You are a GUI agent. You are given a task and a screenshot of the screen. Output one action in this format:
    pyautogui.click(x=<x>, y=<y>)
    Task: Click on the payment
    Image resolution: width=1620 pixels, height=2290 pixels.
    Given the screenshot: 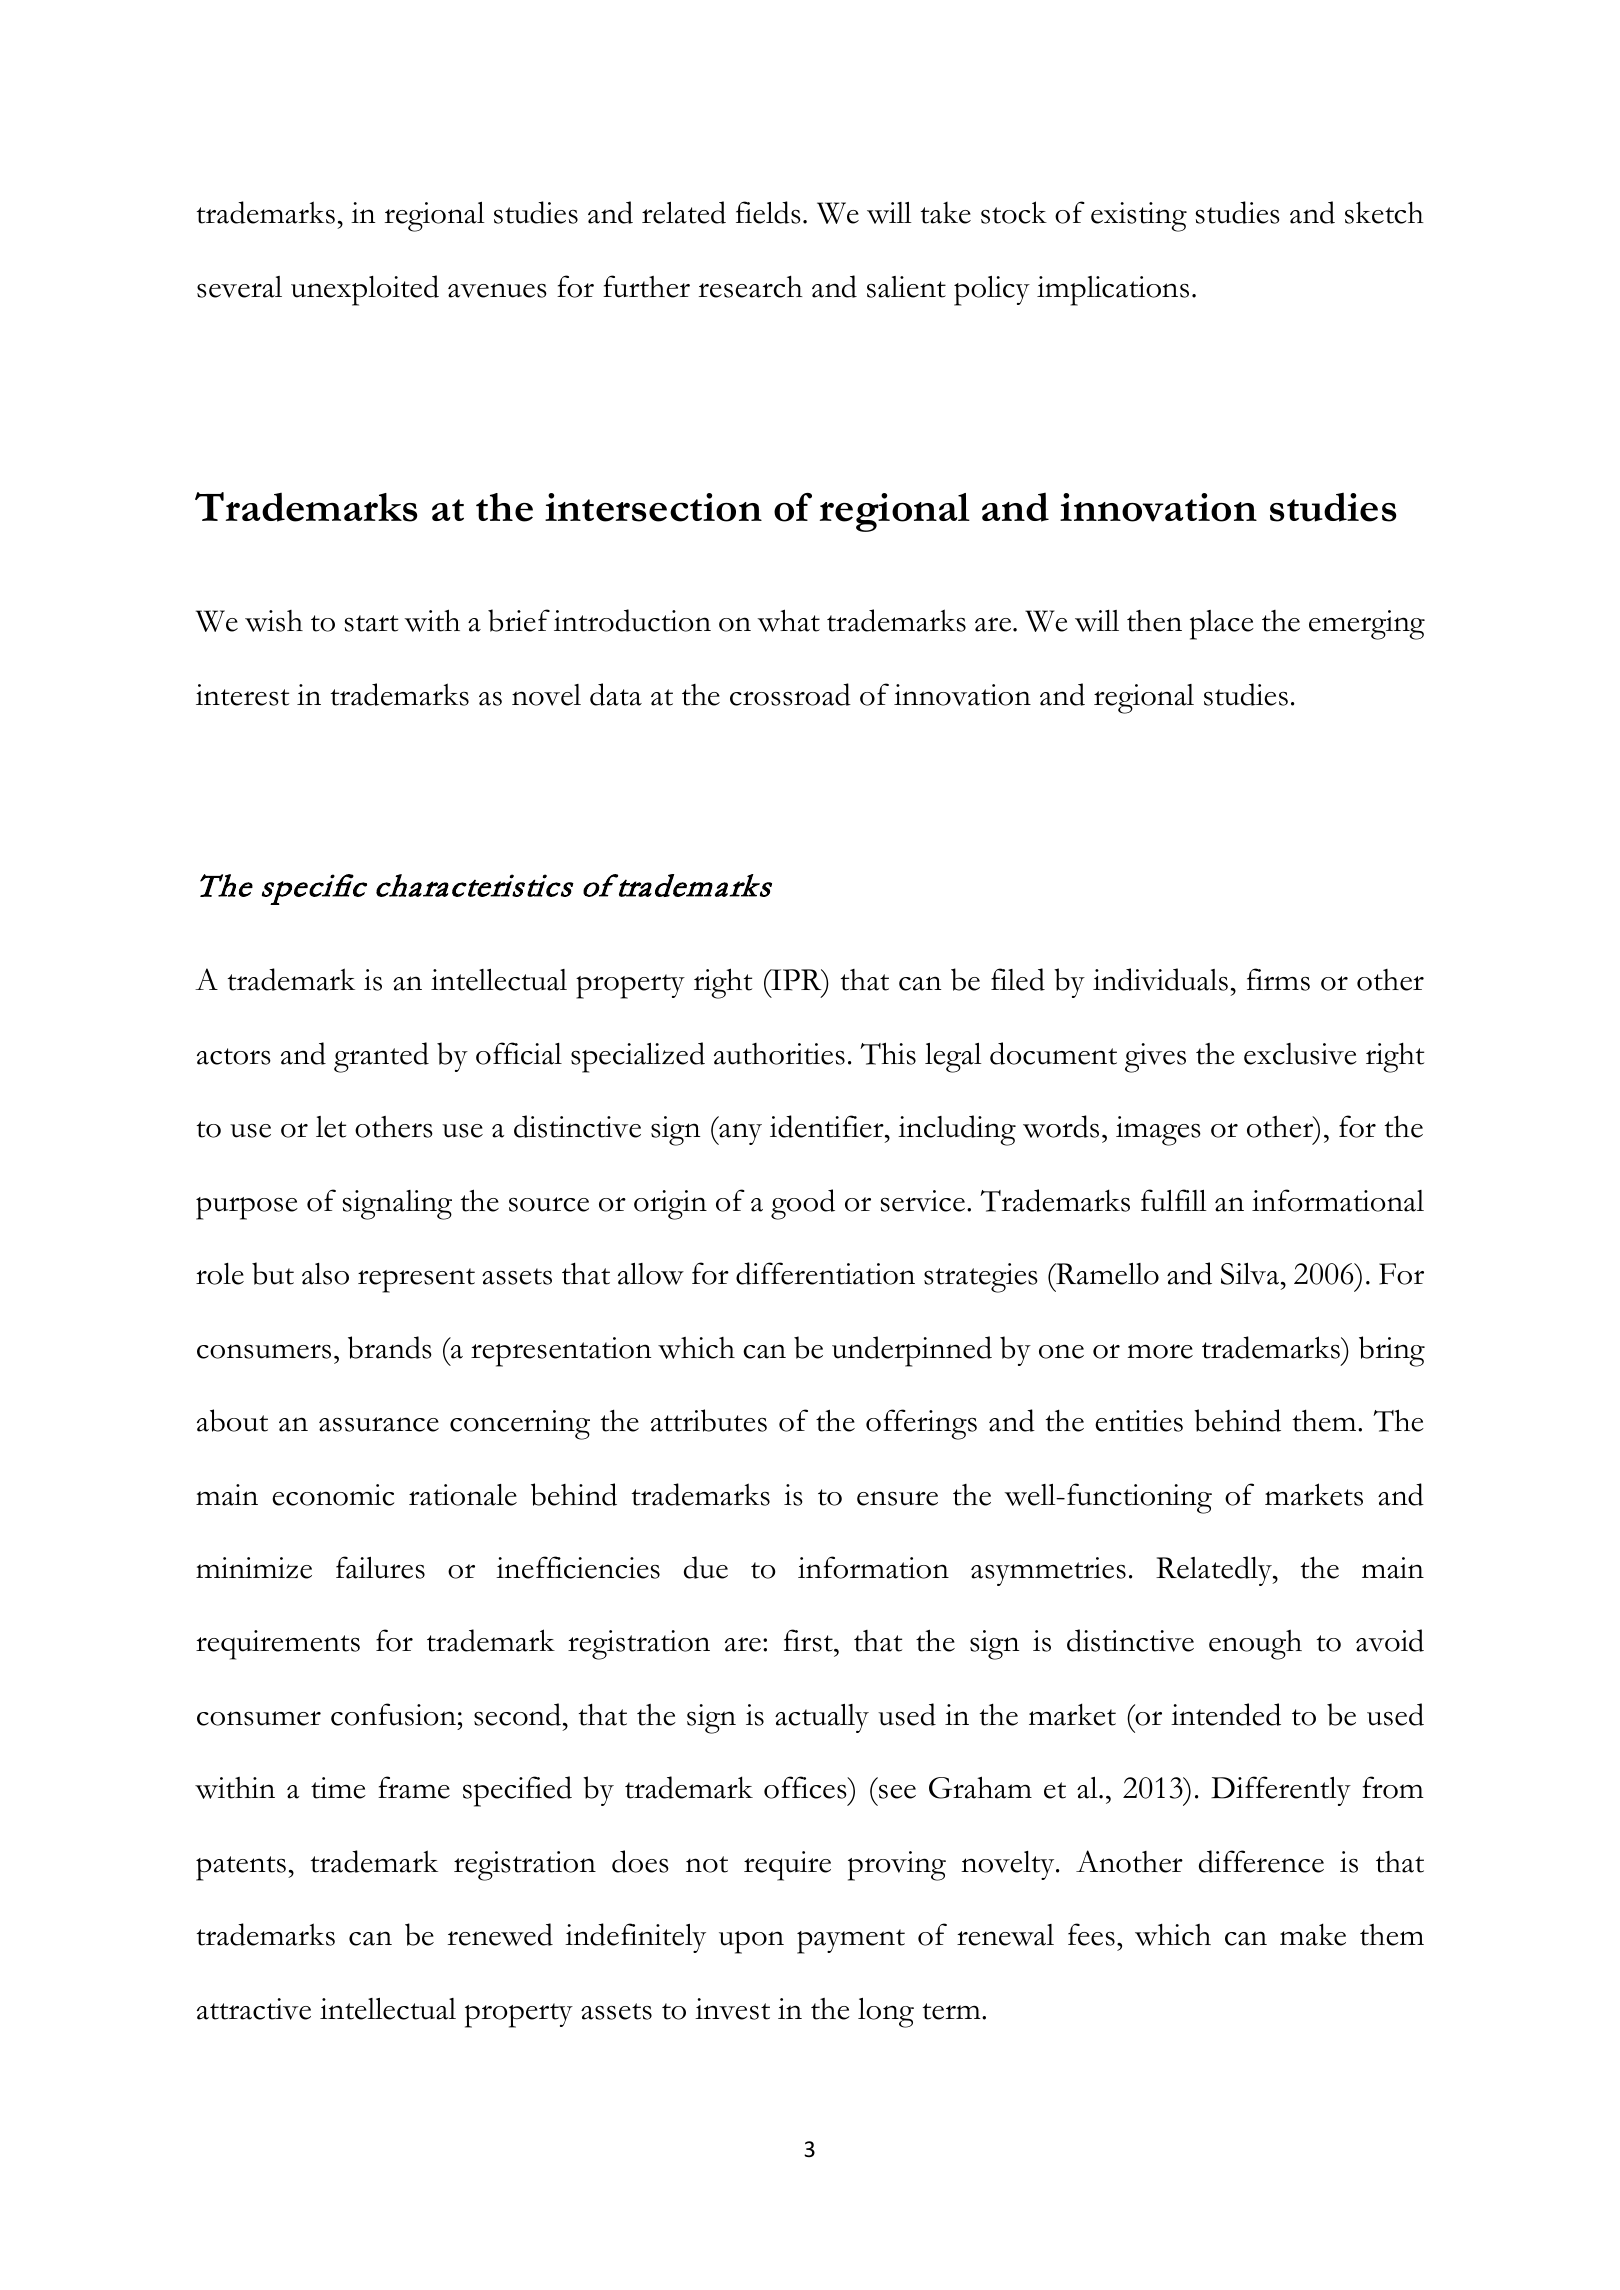 What is the action you would take?
    pyautogui.click(x=851, y=1941)
